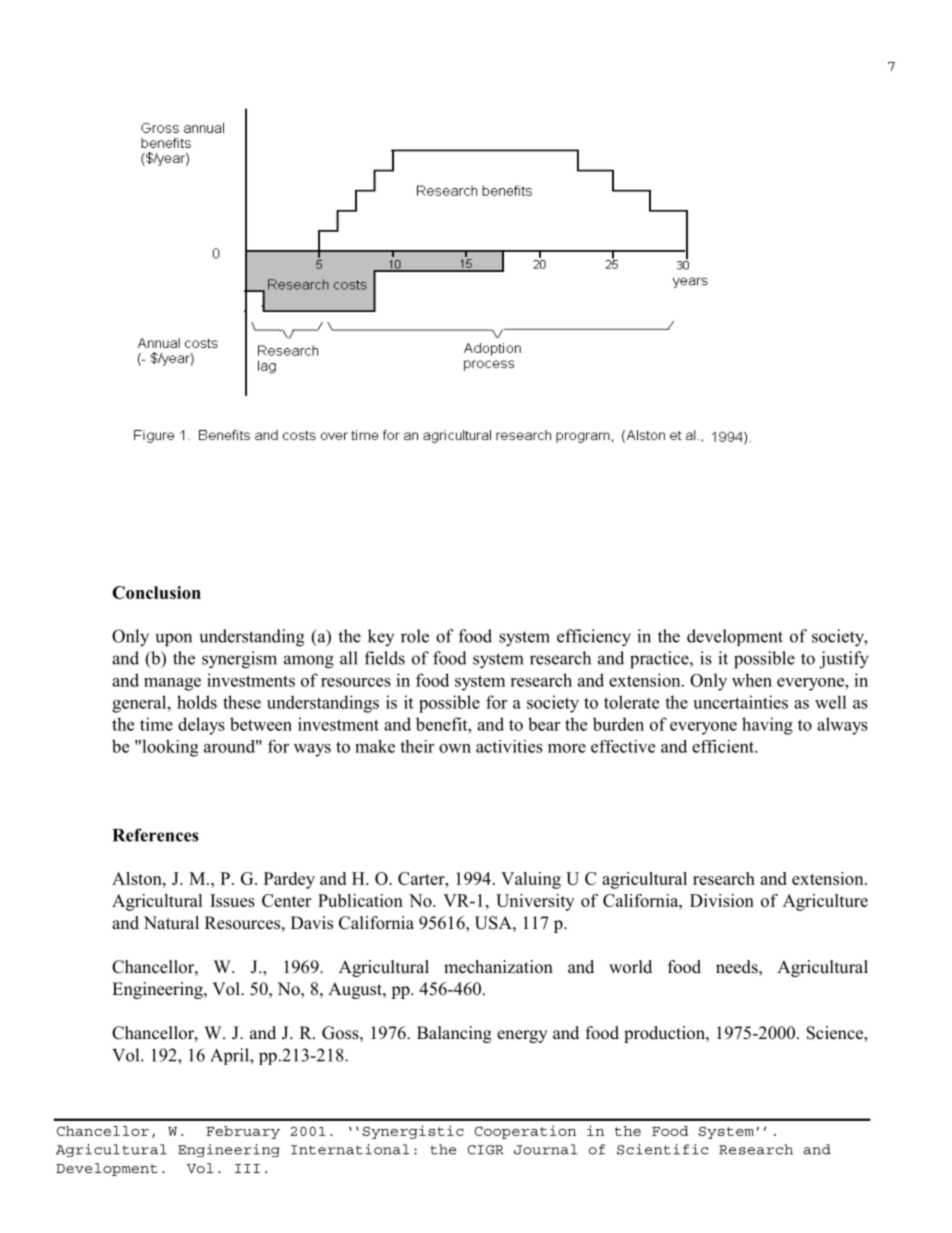 The width and height of the document is (952, 1233). Describe the element at coordinates (844, 660) in the document. I see `justify` at that location.
